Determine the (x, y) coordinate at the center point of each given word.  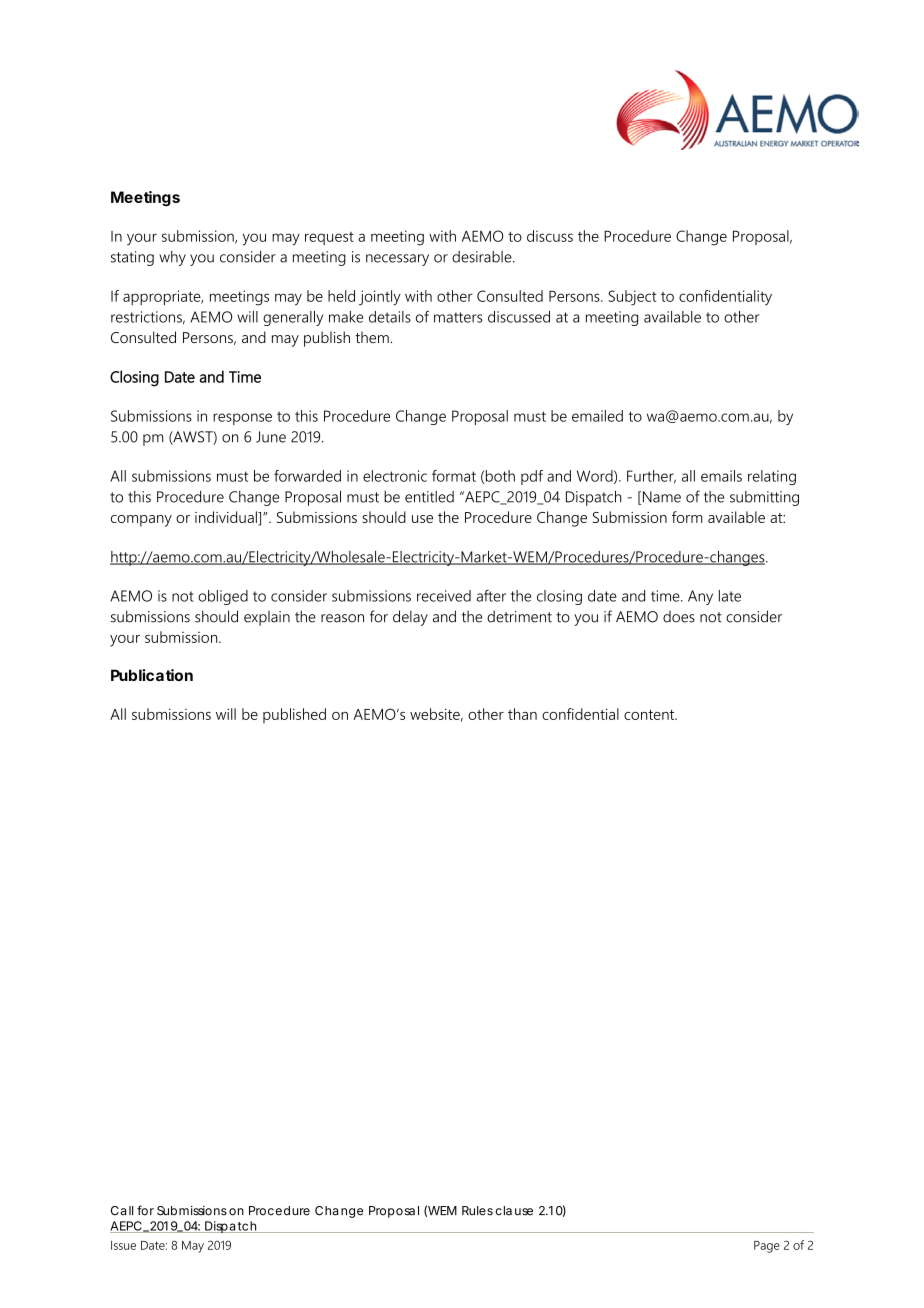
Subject (632, 298)
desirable (483, 257)
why (172, 258)
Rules (477, 1211)
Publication (152, 675)
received (444, 596)
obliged (223, 597)
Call (122, 1211)
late (730, 596)
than (522, 714)
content (650, 715)
